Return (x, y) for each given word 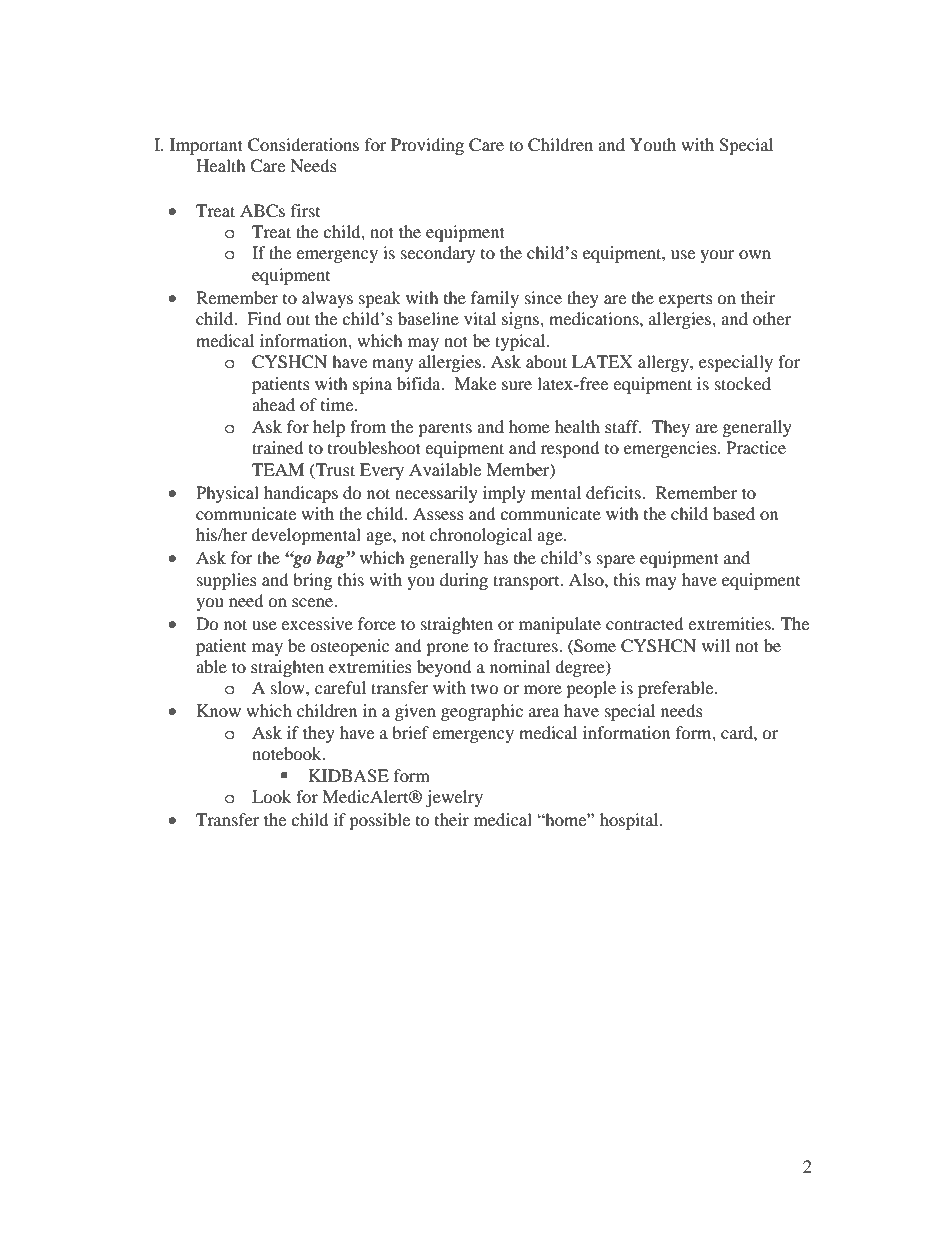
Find (264, 318)
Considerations (303, 145)
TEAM (278, 469)
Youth (653, 144)
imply (504, 494)
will (716, 645)
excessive (317, 623)
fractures (526, 645)
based (734, 513)
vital (480, 318)
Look (271, 796)
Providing (427, 146)
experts (686, 301)
